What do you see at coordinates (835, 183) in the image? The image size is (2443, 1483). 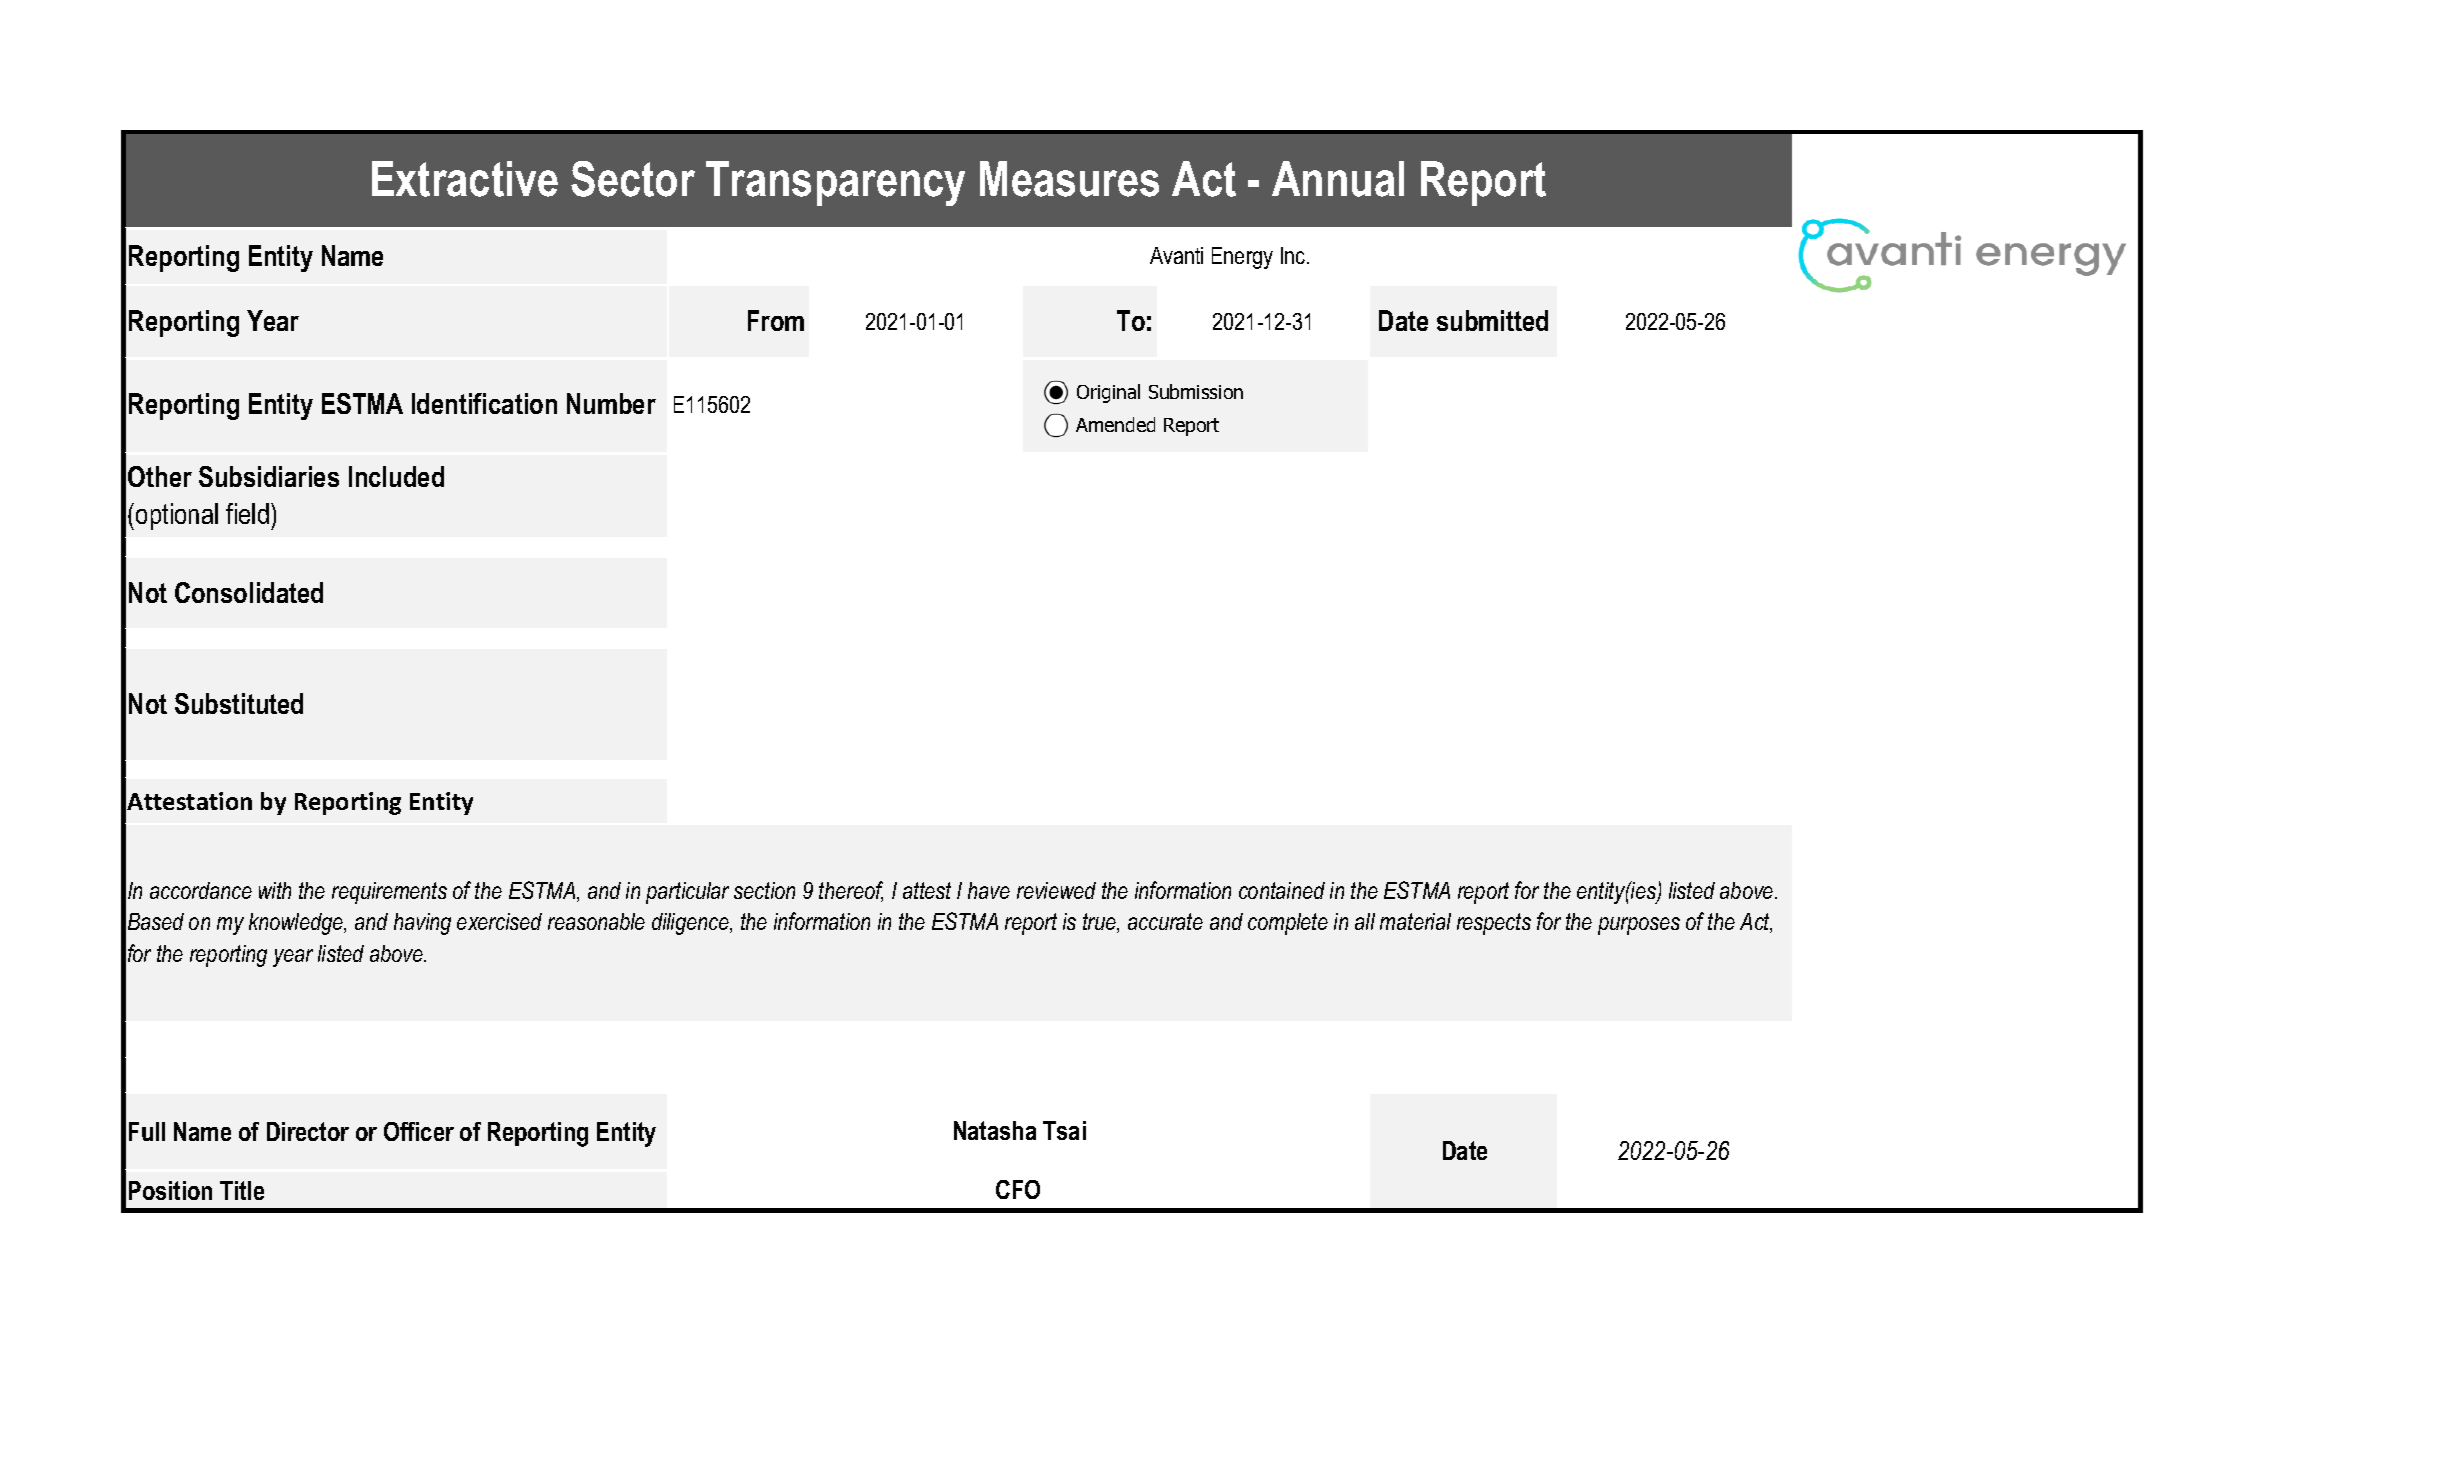 I see `Transparency` at bounding box center [835, 183].
